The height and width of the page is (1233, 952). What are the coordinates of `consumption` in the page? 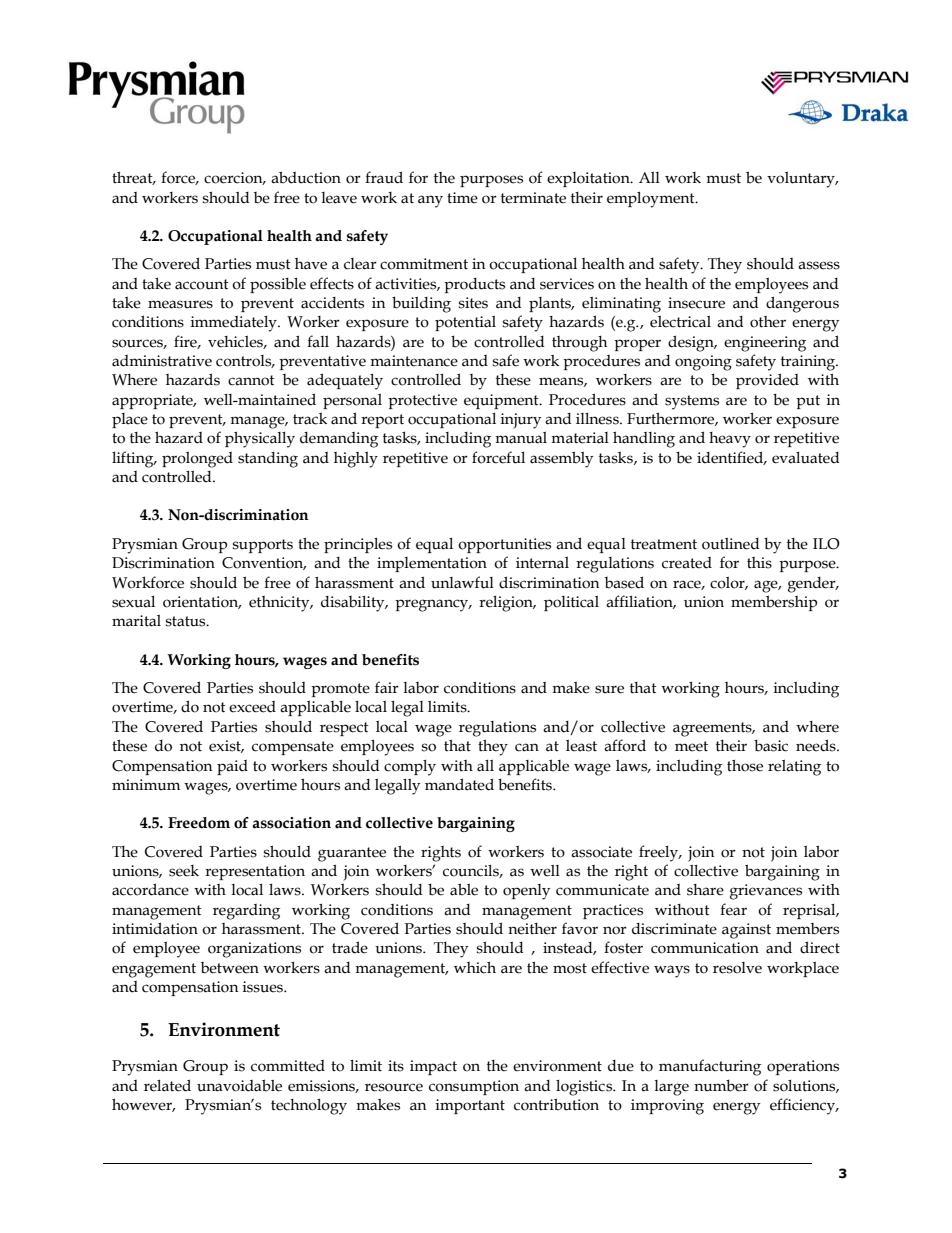 It's located at (474, 1087).
